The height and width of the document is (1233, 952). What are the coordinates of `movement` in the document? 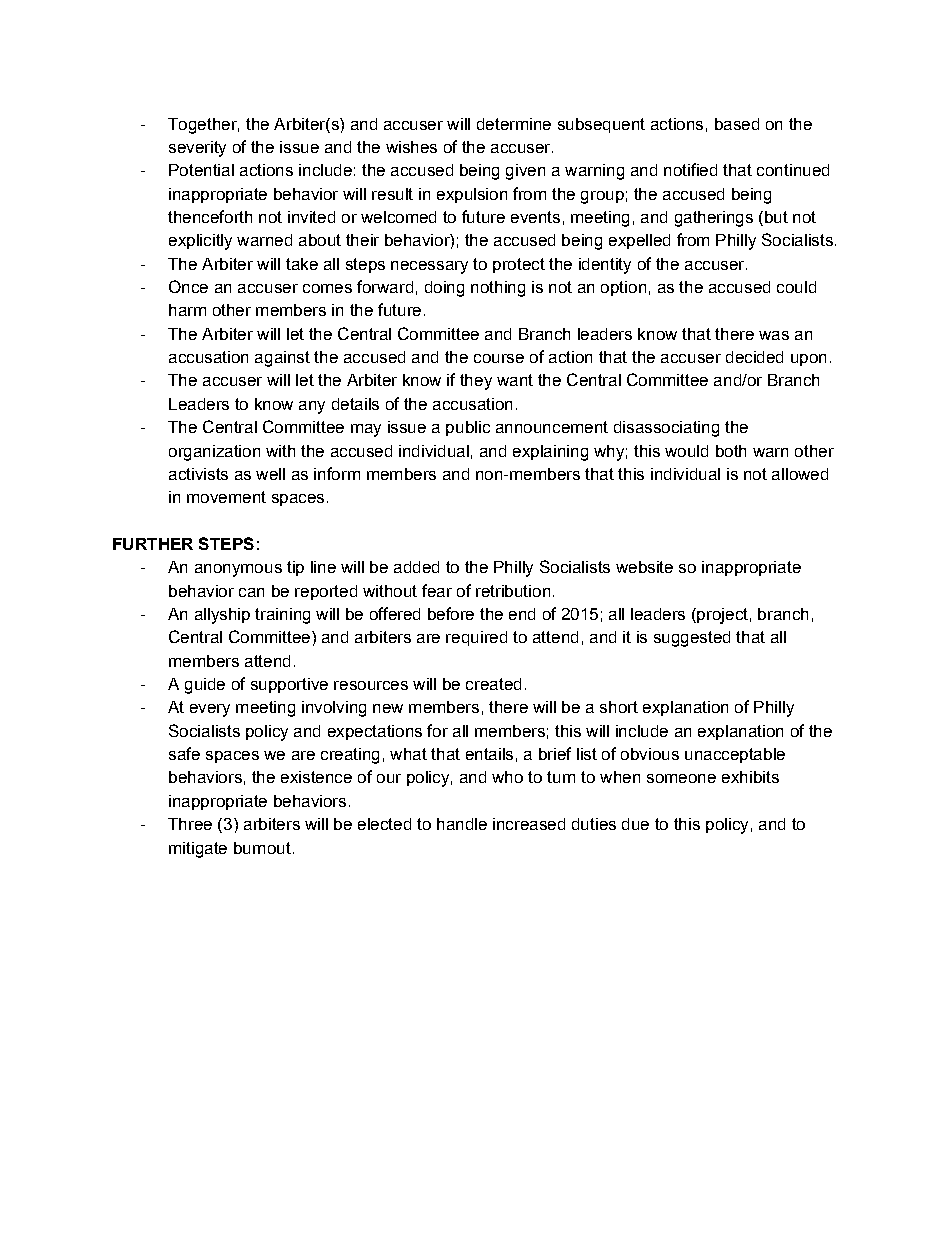 It's located at (226, 497).
